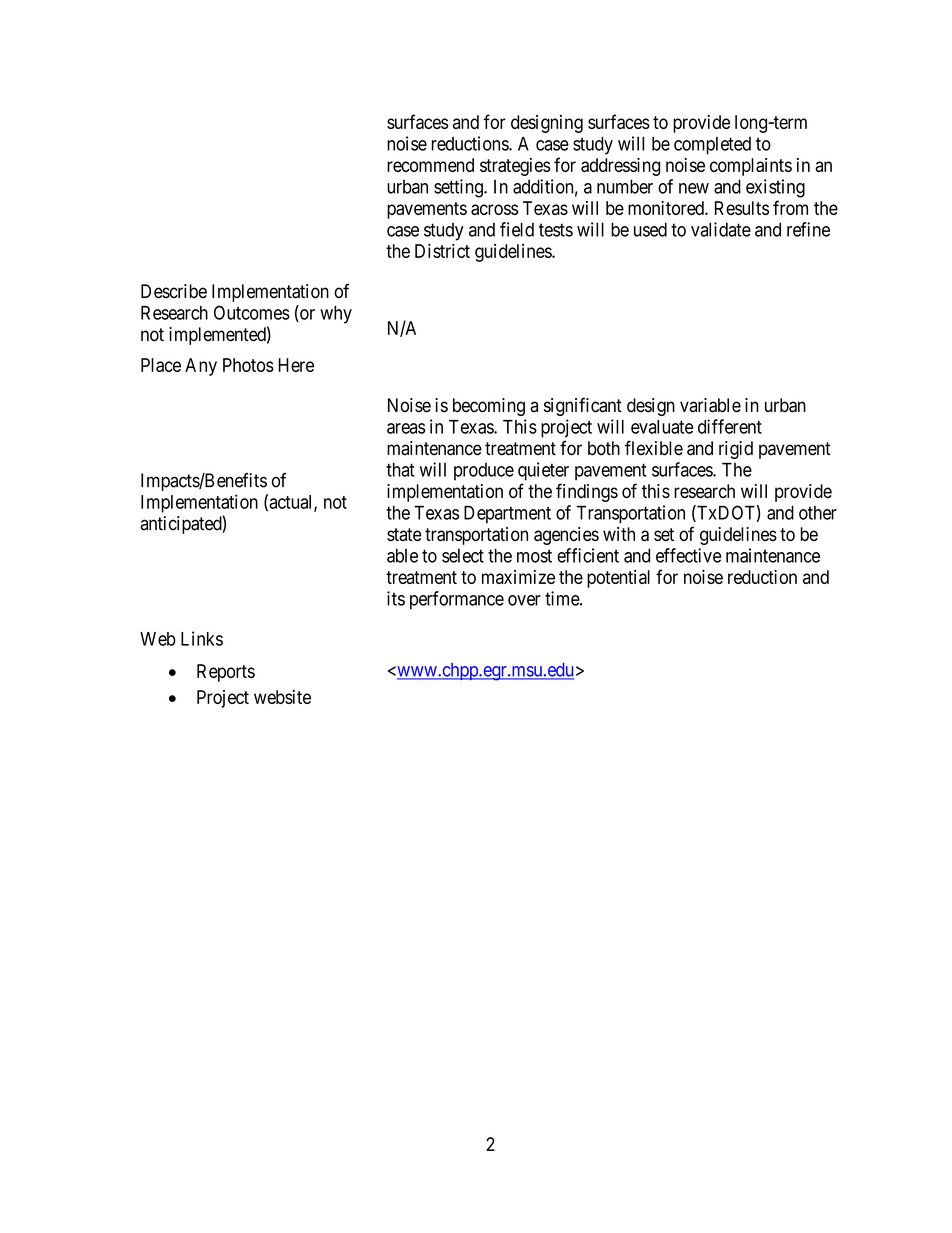 The height and width of the page is (1233, 952). Describe the element at coordinates (489, 407) in the page. I see `becoming` at that location.
